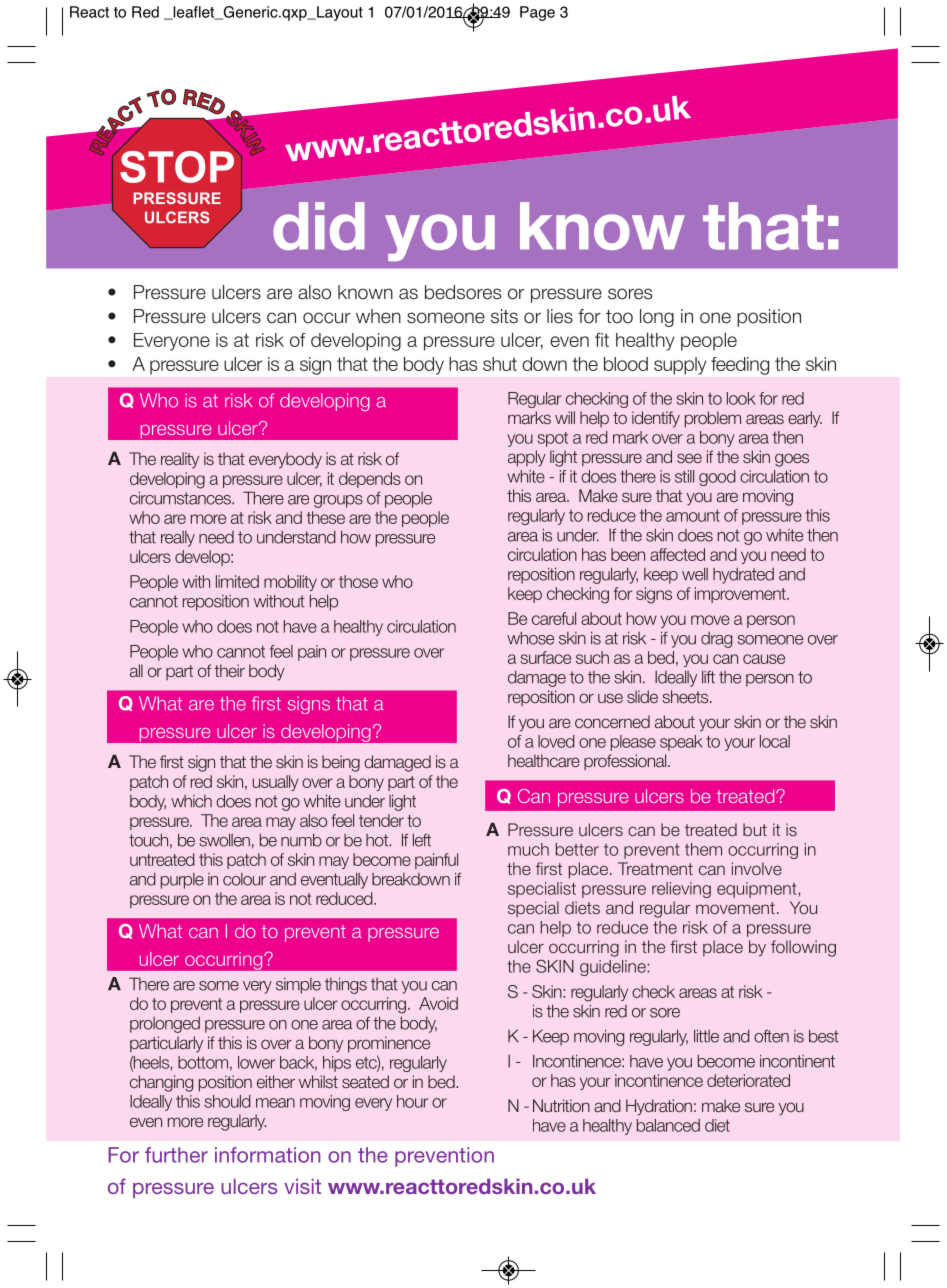  I want to click on deteriorated, so click(748, 1080).
